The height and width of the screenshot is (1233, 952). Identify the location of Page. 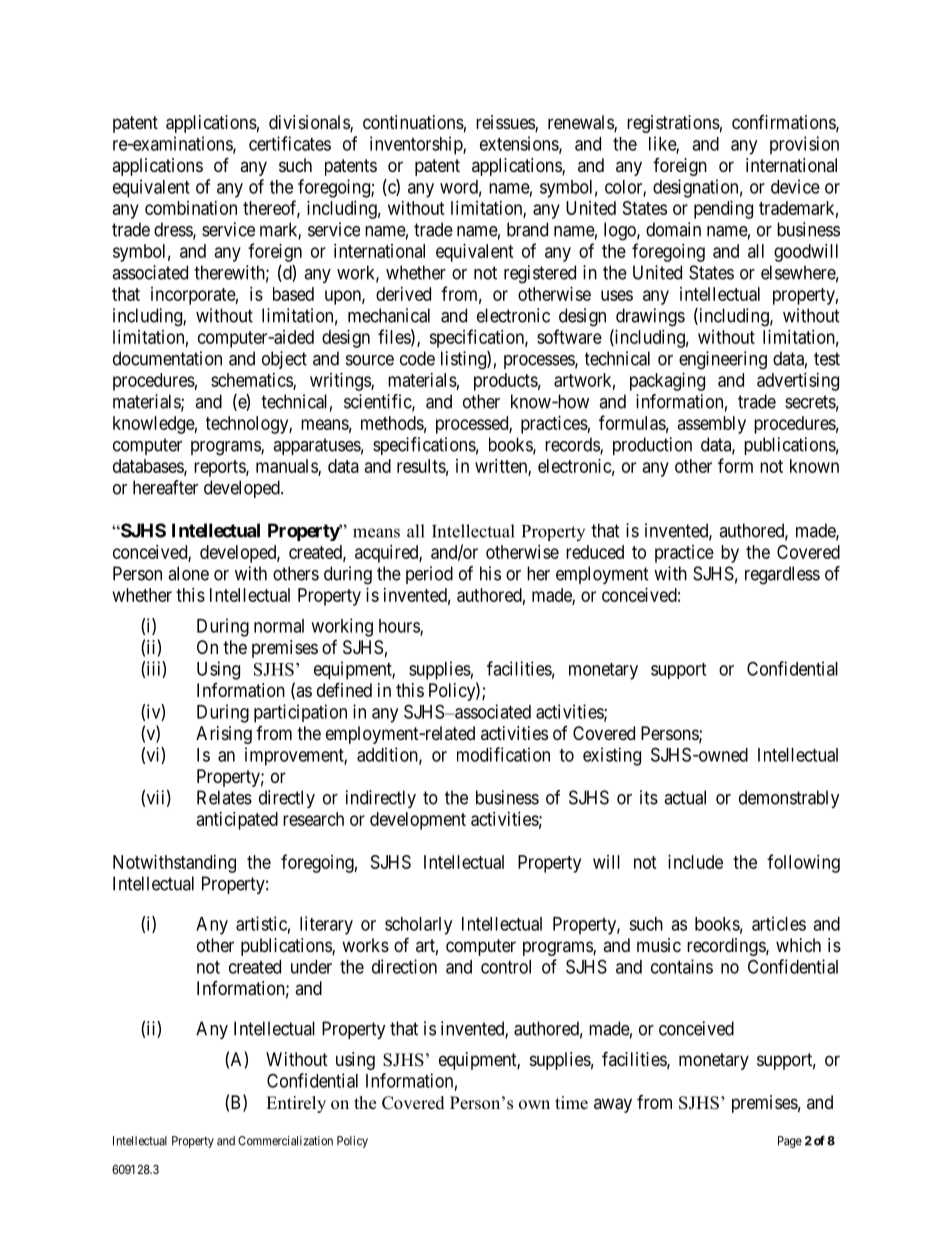
(790, 1142).
